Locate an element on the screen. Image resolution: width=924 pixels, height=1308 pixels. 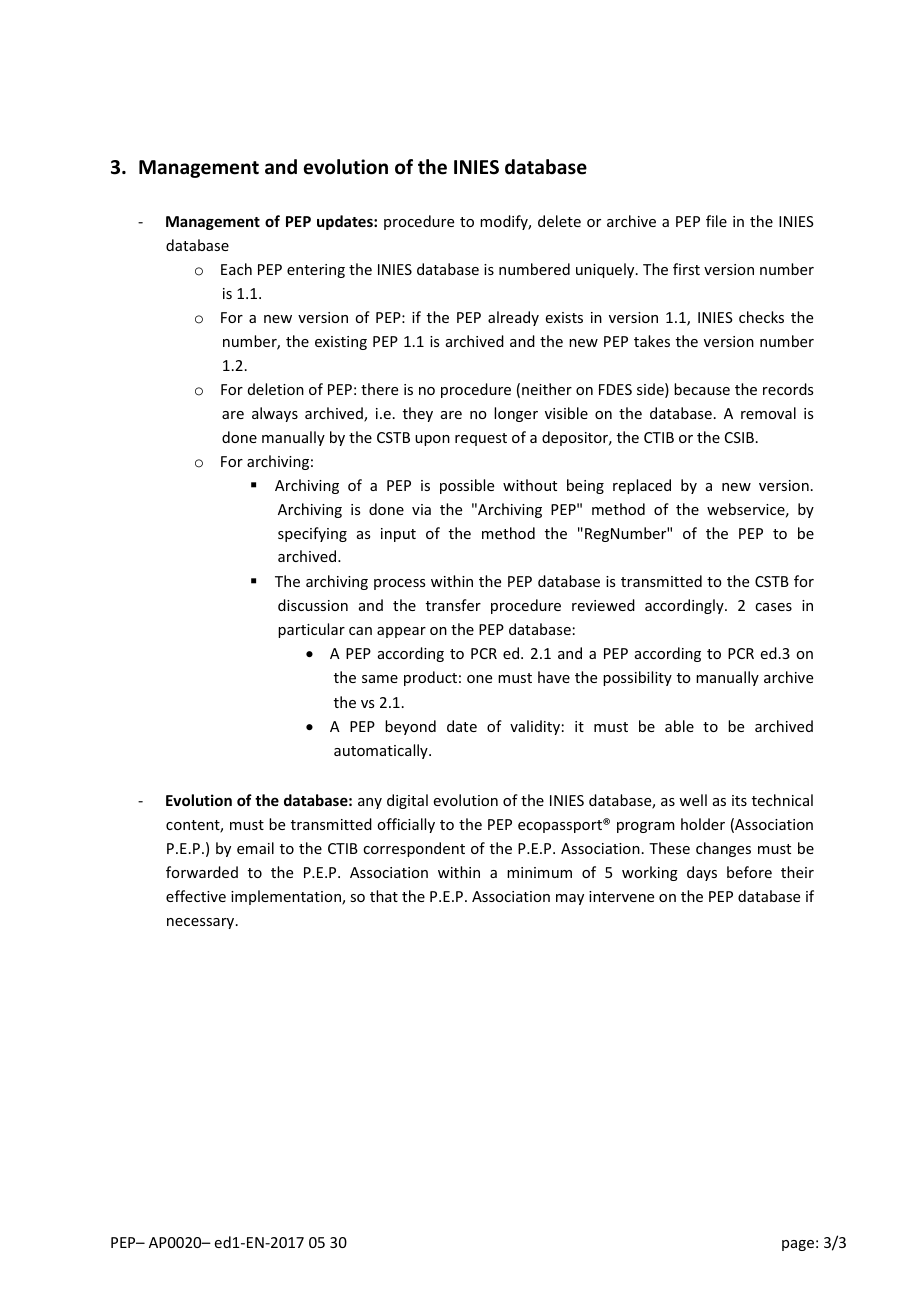
Each is located at coordinates (236, 269).
